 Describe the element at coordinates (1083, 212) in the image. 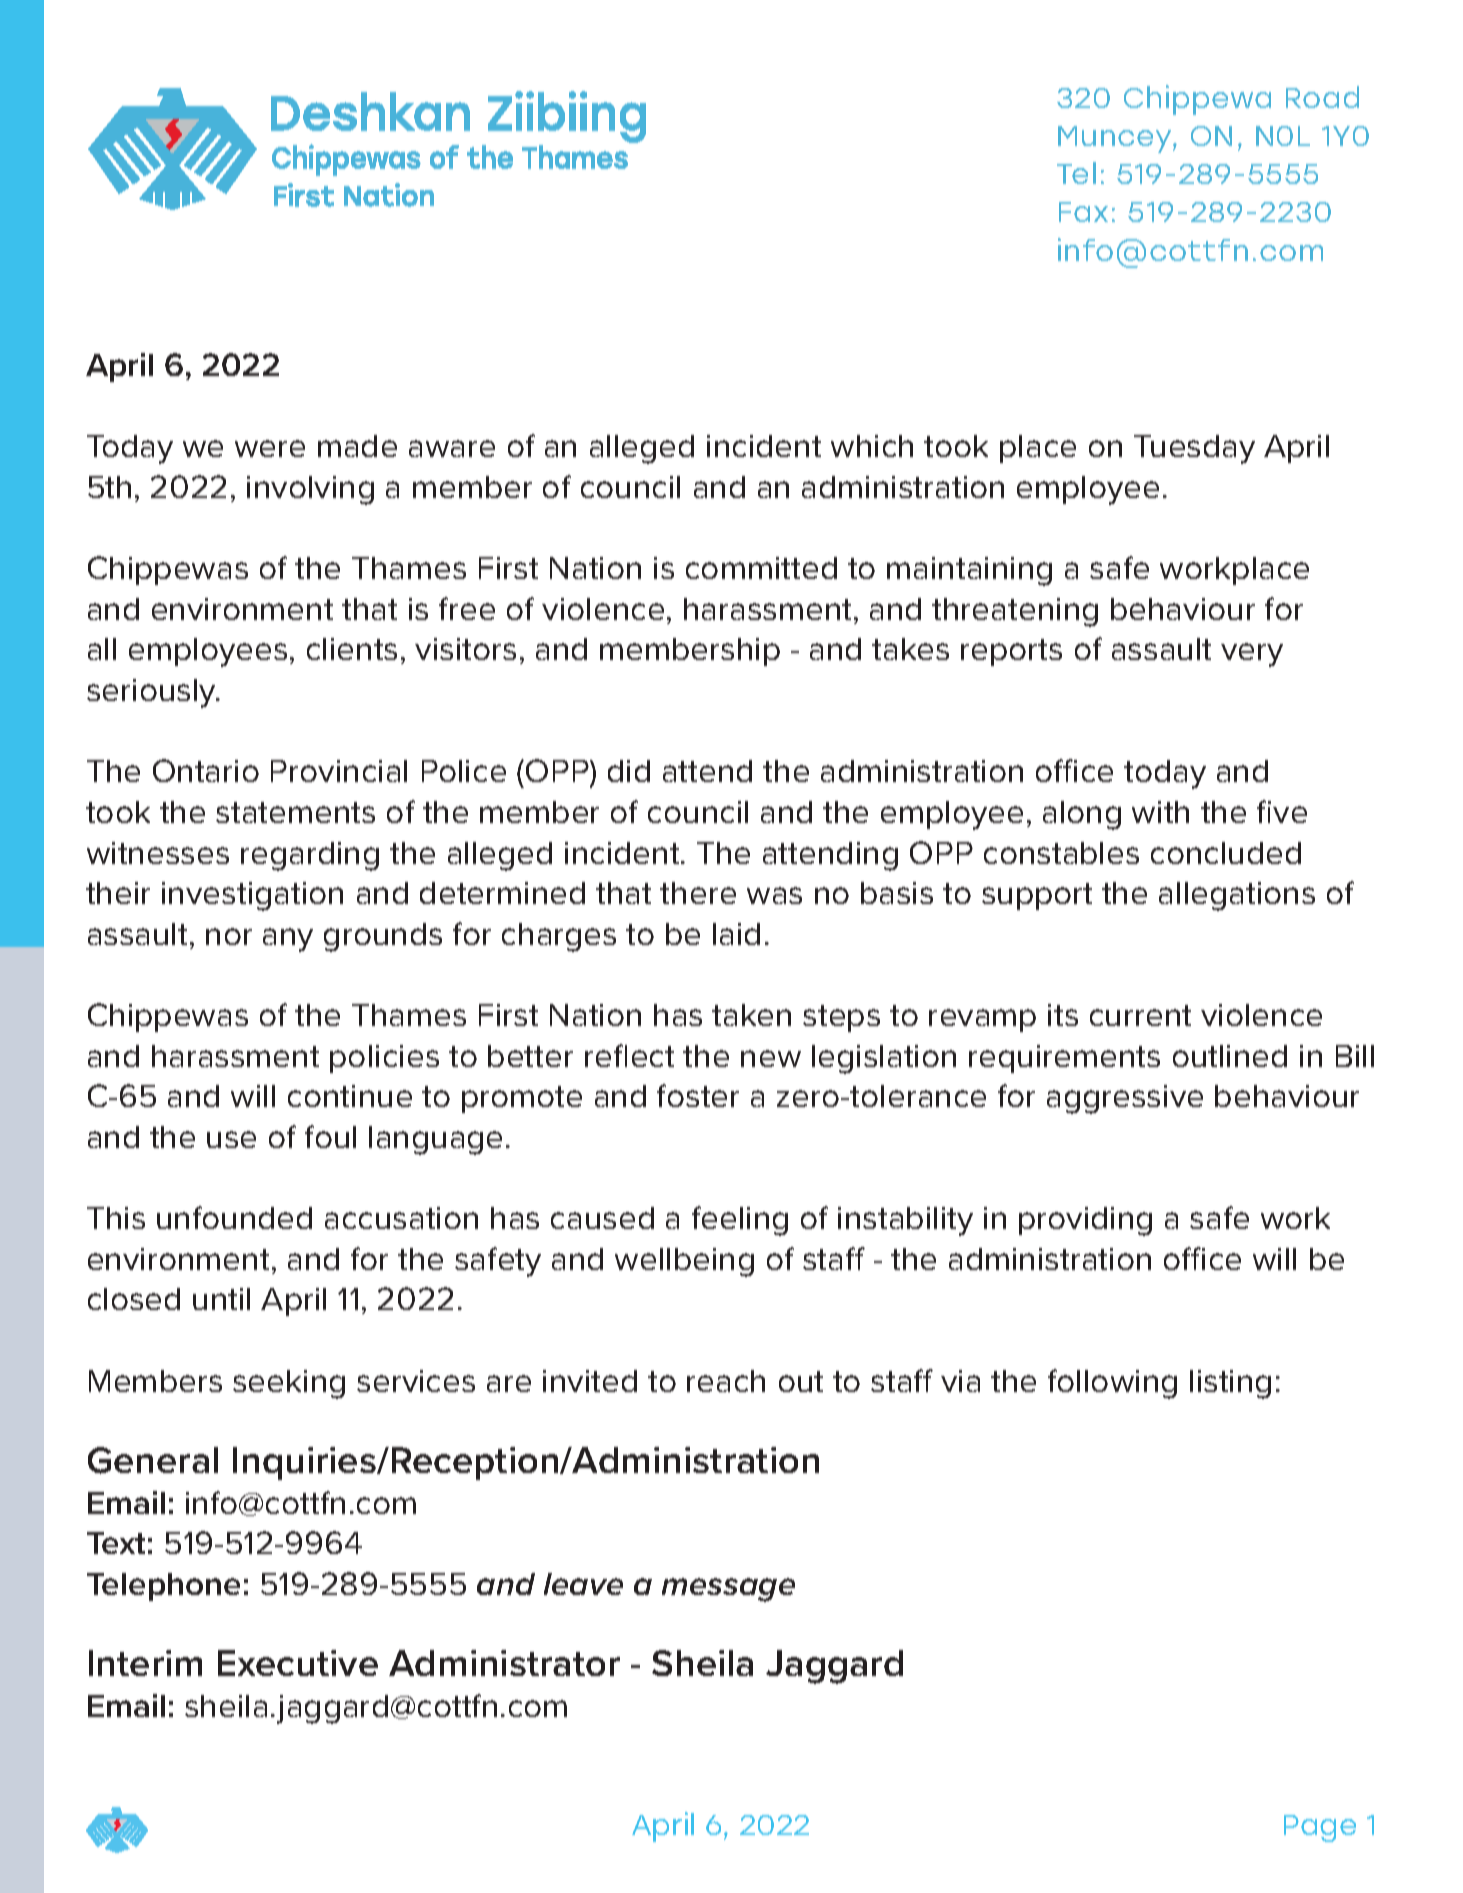

I see `Fax` at that location.
